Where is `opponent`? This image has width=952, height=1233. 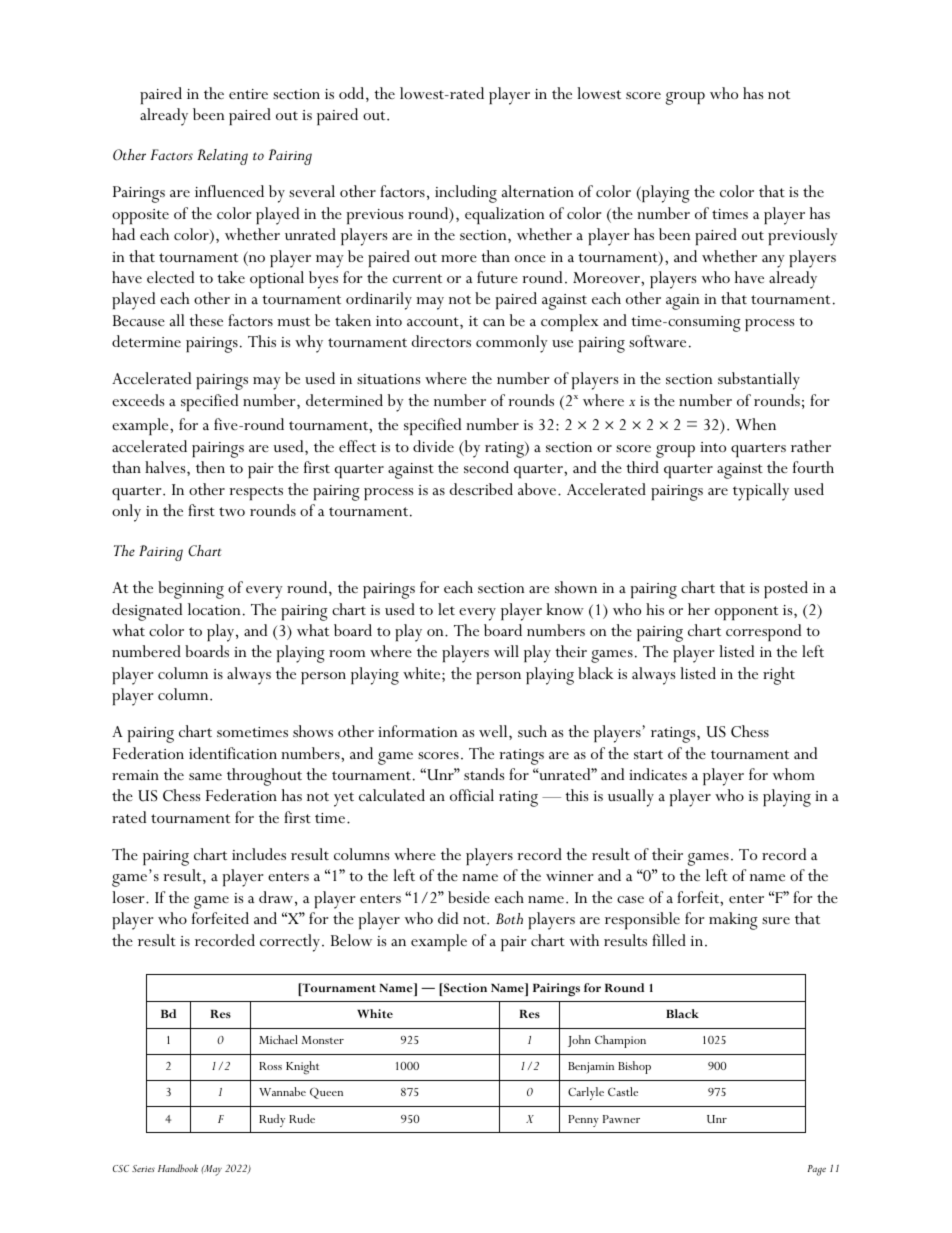
opponent is located at coordinates (746, 613).
